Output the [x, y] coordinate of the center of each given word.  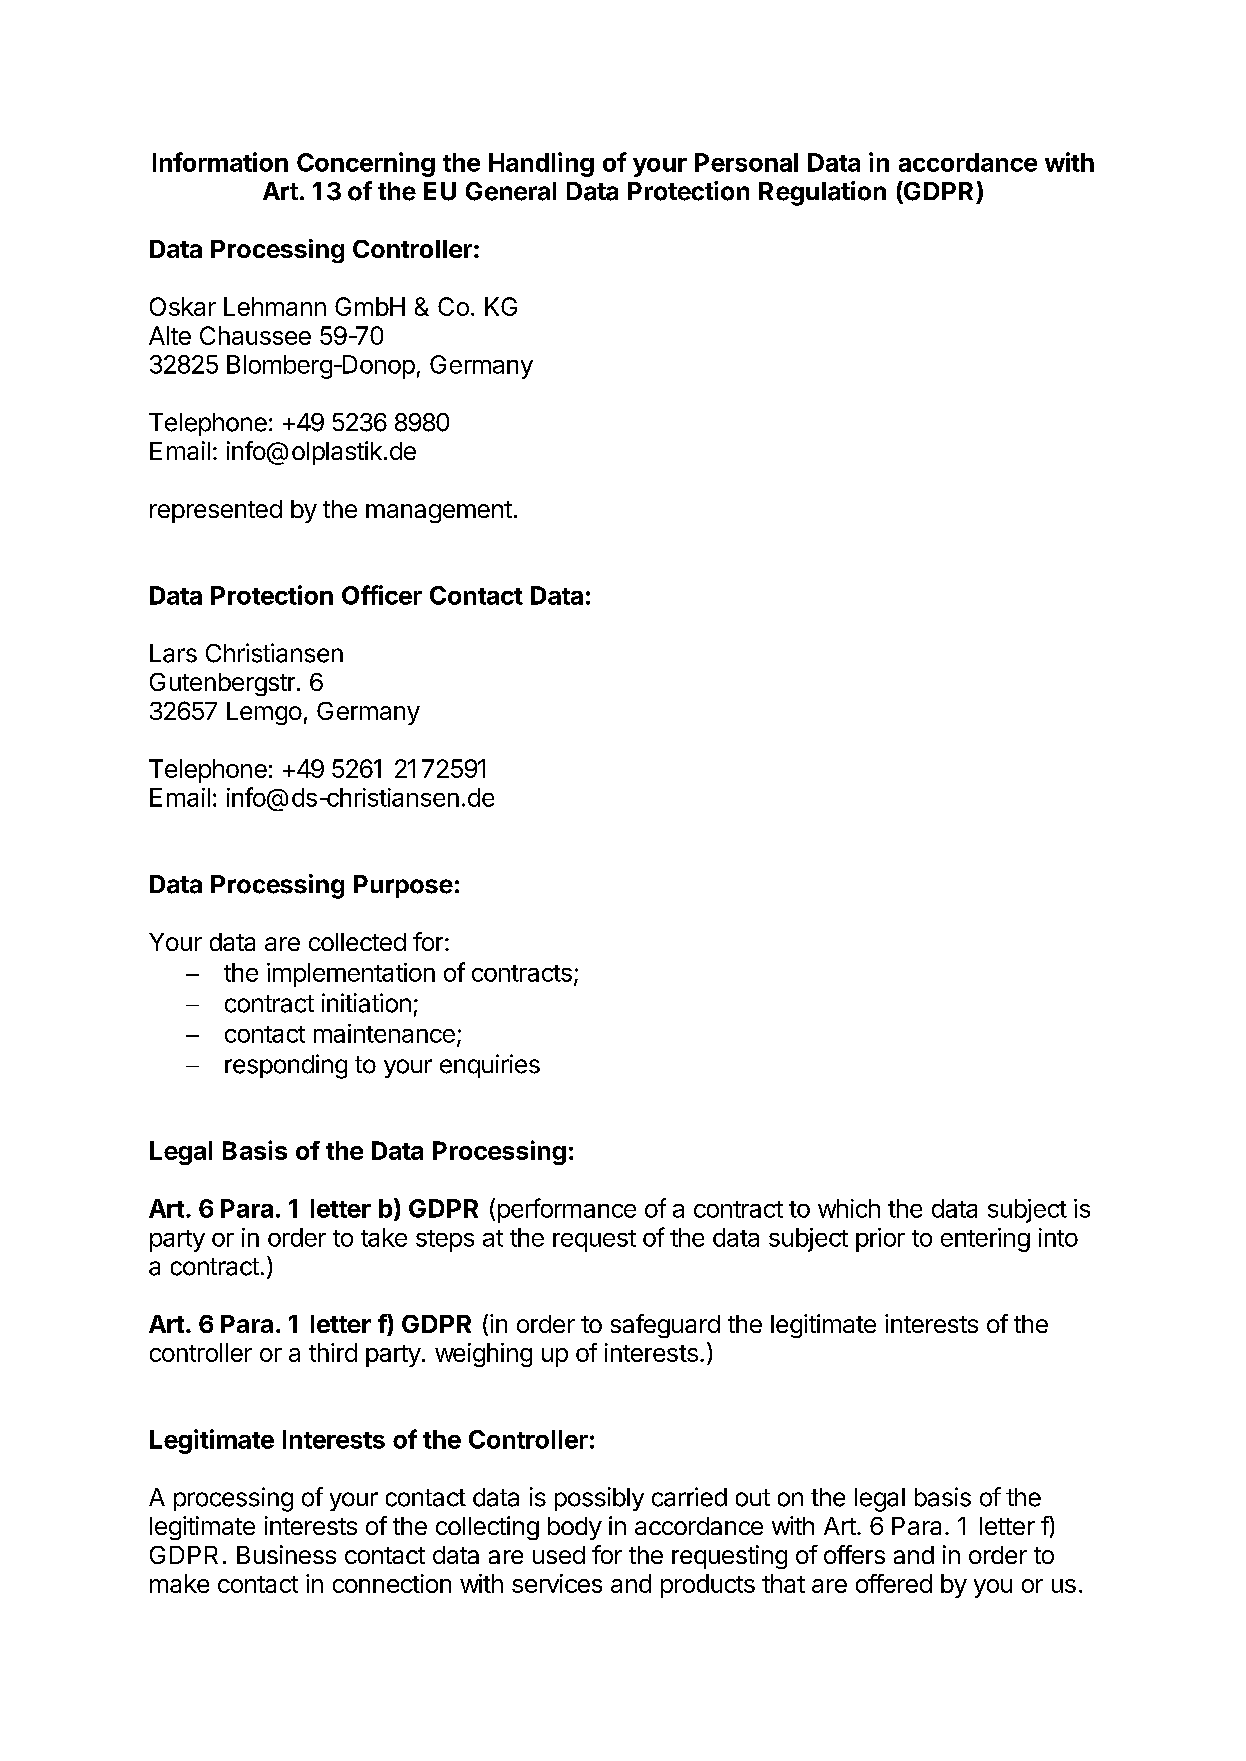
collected [357, 942]
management [439, 512]
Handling [541, 164]
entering [985, 1240]
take [384, 1237]
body [575, 1528]
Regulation [822, 193]
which [849, 1208]
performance [567, 1210]
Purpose [403, 886]
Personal [746, 162]
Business [286, 1554]
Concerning [366, 164]
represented [216, 511]
